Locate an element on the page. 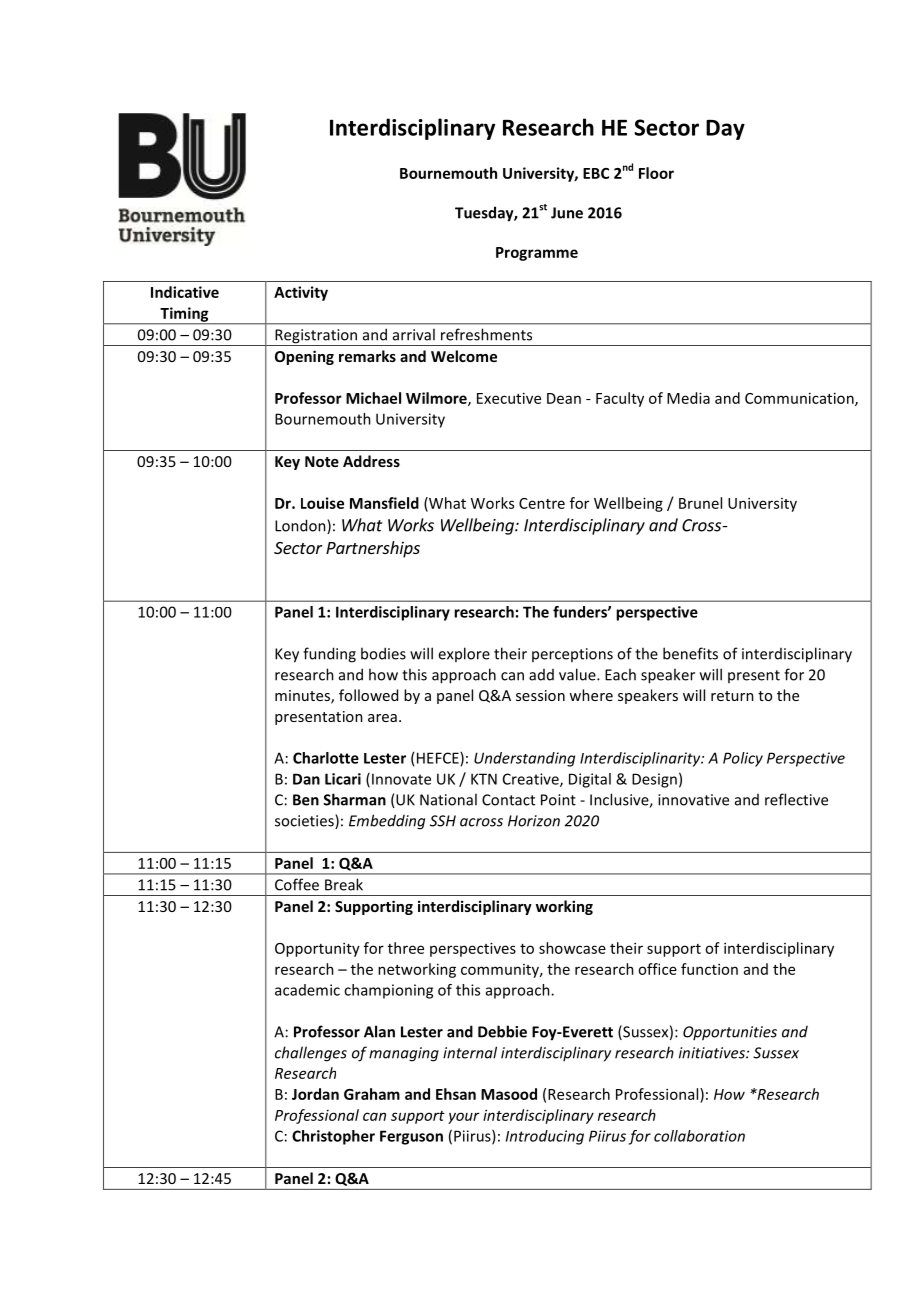 This document has width=924, height=1308. Executive is located at coordinates (509, 398).
